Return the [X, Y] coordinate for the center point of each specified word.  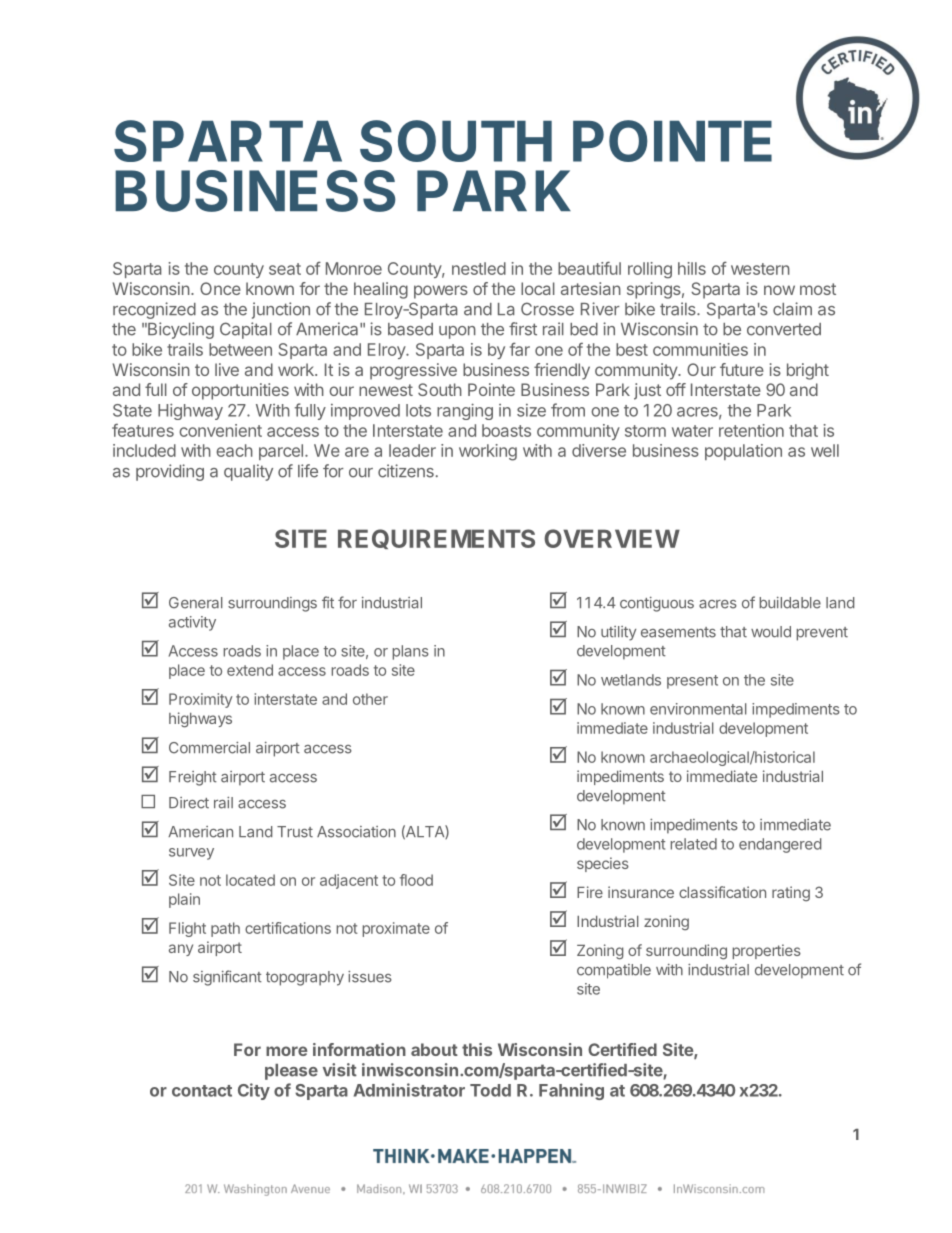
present [692, 682]
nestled [479, 268]
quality [248, 472]
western [760, 269]
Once [220, 288]
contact [202, 1091]
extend [250, 670]
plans [411, 652]
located [250, 880]
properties [767, 951]
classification [722, 892]
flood [416, 880]
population [743, 452]
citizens [406, 471]
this [477, 1049]
